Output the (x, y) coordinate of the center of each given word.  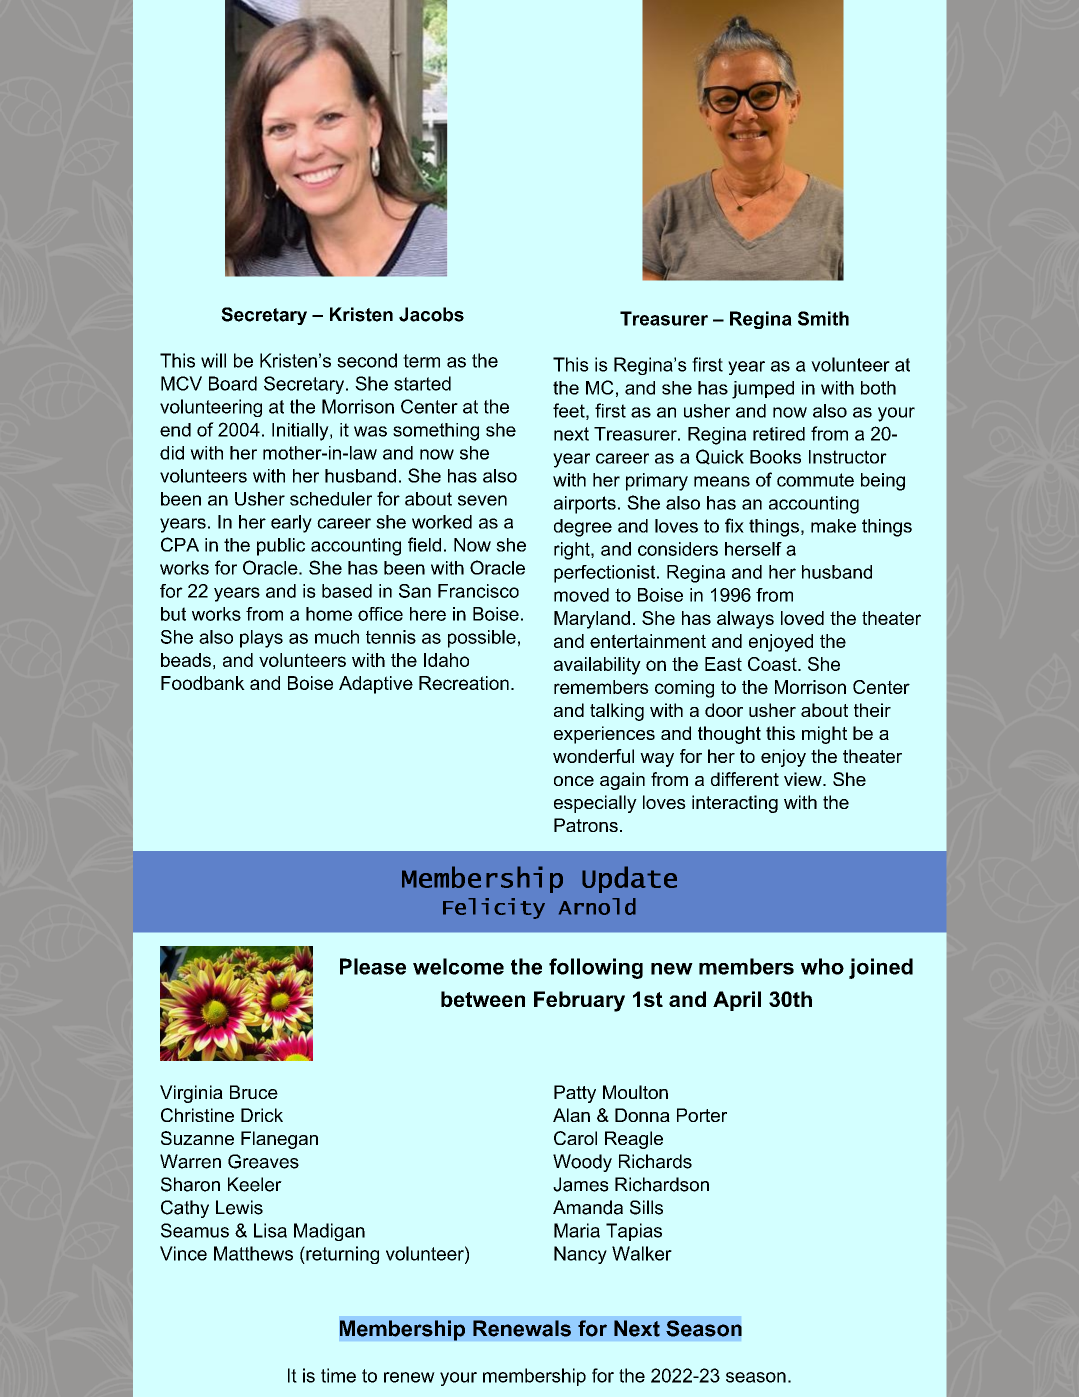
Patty (575, 1094)
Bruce (254, 1092)
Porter (702, 1115)
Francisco (478, 591)
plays (261, 639)
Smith (823, 318)
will (213, 360)
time (338, 1375)
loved (802, 618)
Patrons (586, 825)
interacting (735, 804)
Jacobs (431, 314)
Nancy (580, 1255)
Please (373, 966)
